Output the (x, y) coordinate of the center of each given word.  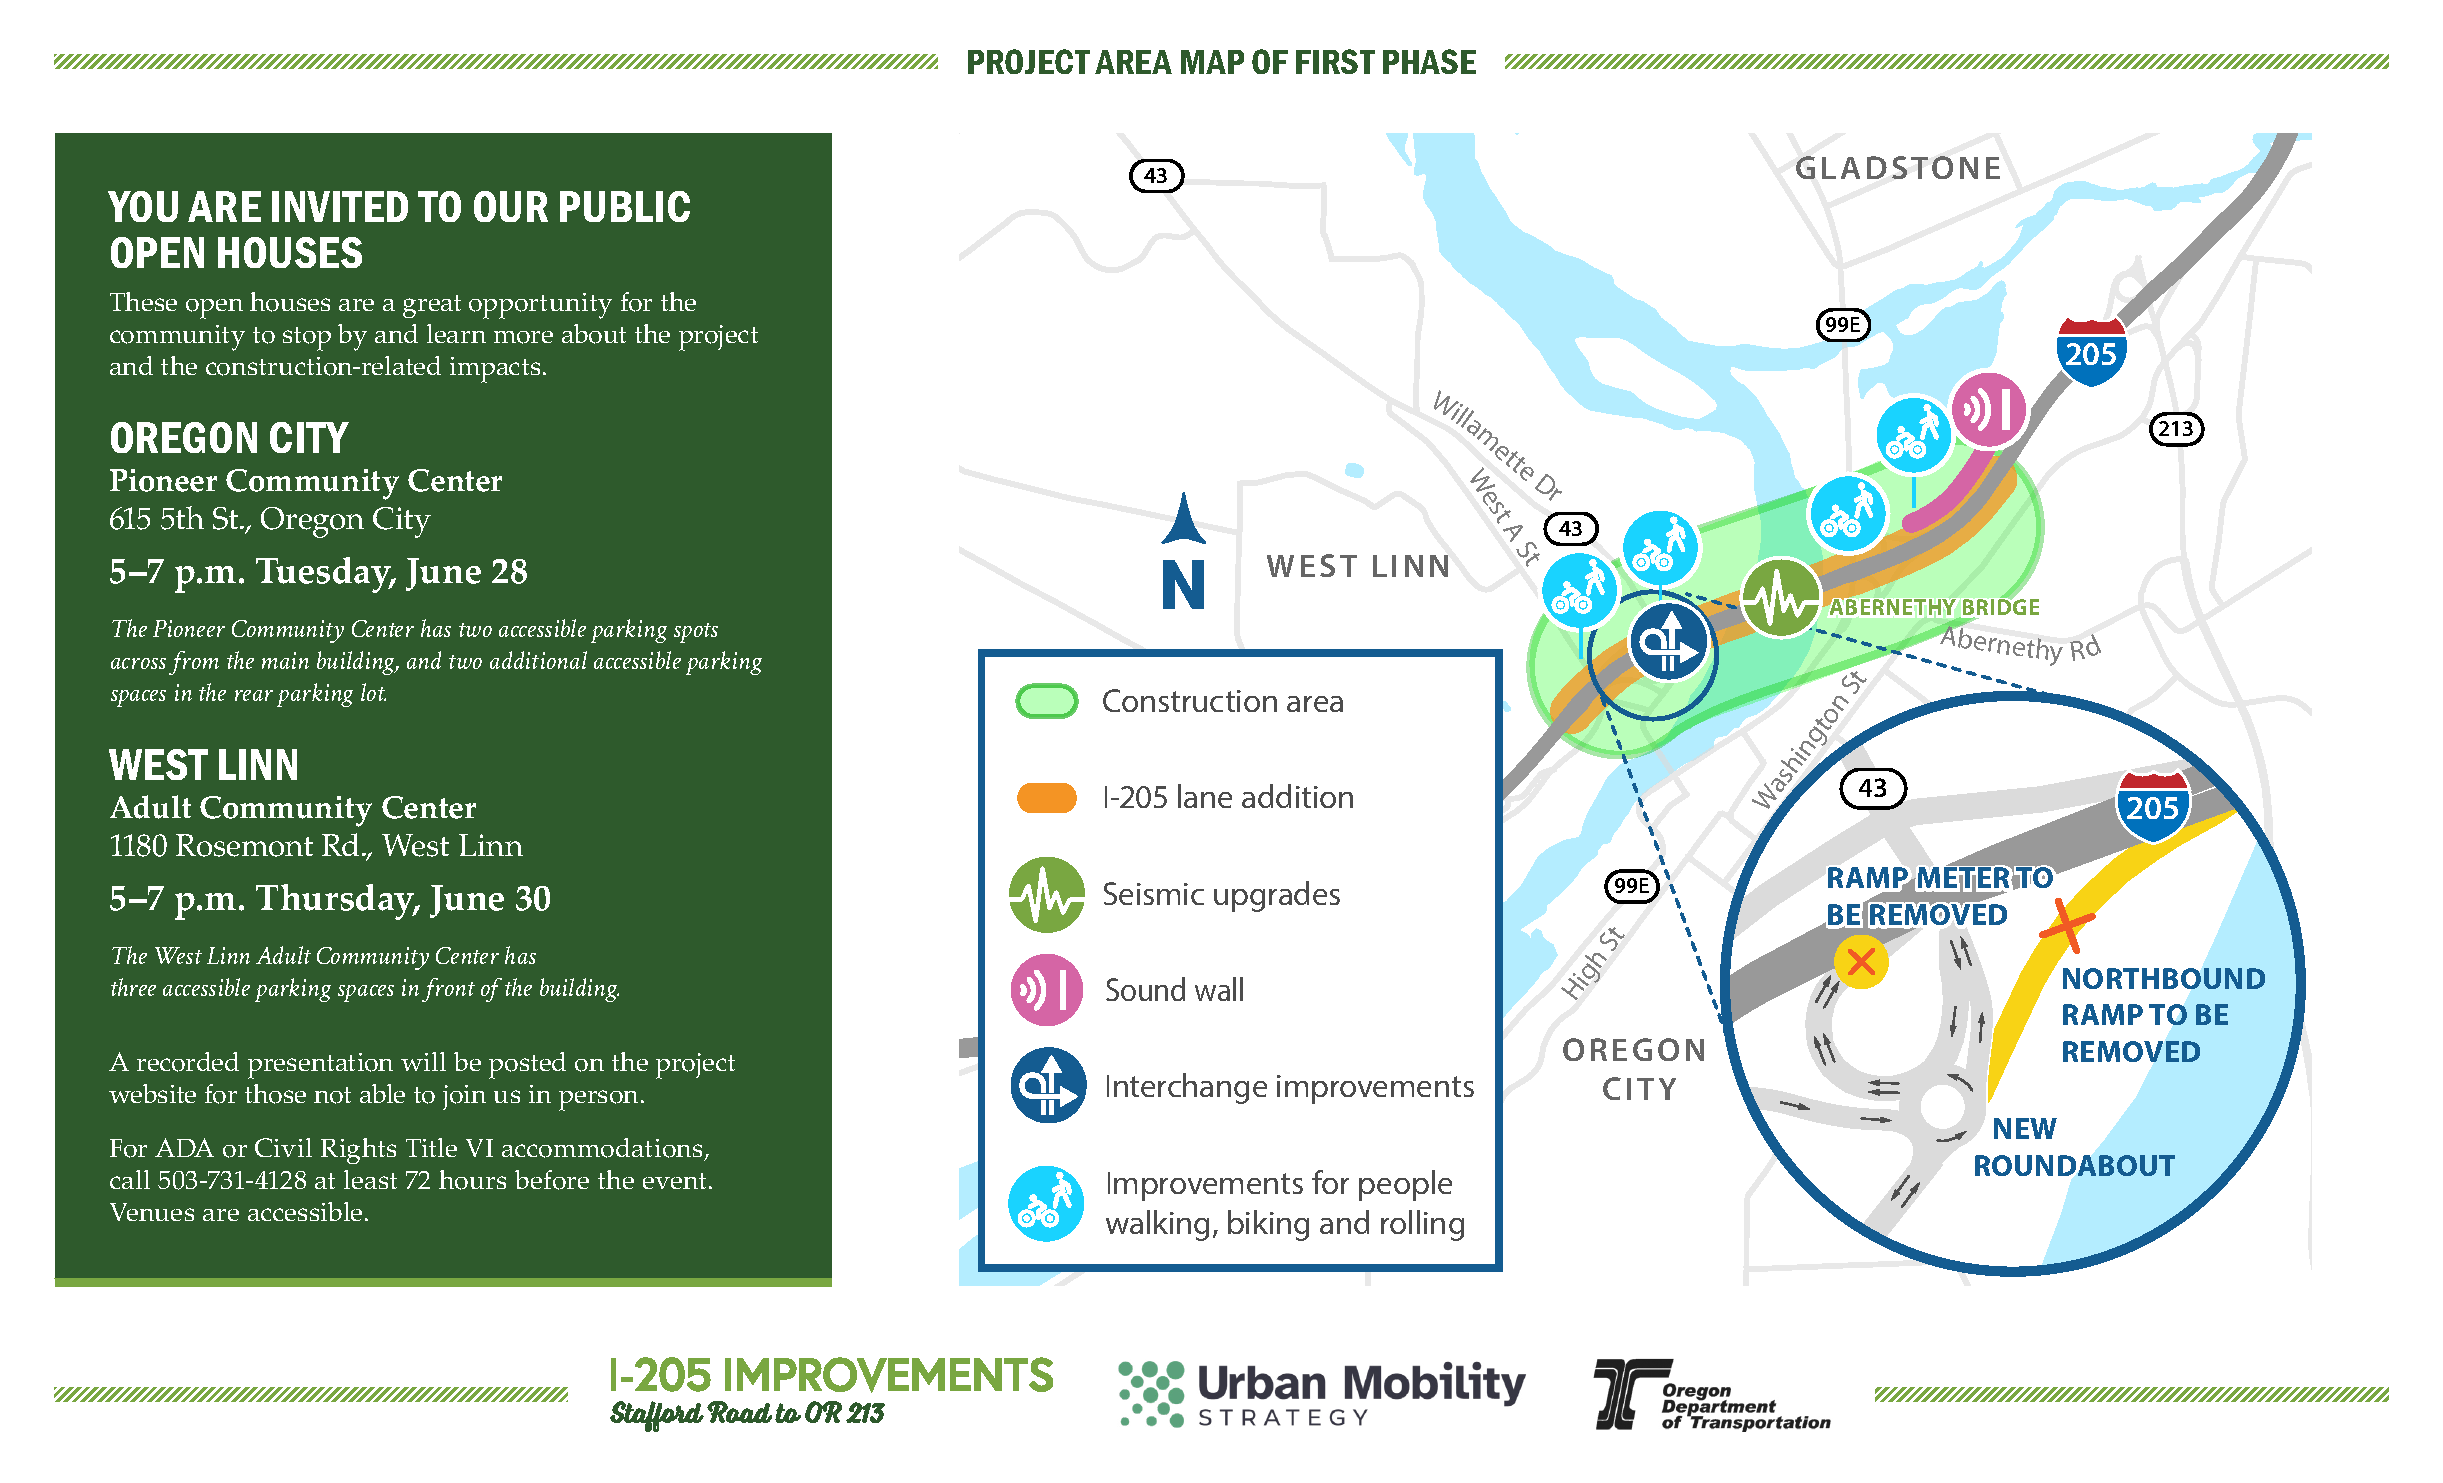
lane (1205, 796)
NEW (2025, 1128)
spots (696, 633)
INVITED (340, 206)
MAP (1212, 62)
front (448, 990)
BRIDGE (2000, 608)
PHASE (1429, 61)
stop (307, 339)
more (523, 337)
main (285, 660)
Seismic (1154, 893)
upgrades (1277, 896)
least (370, 1179)
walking (1157, 1225)
